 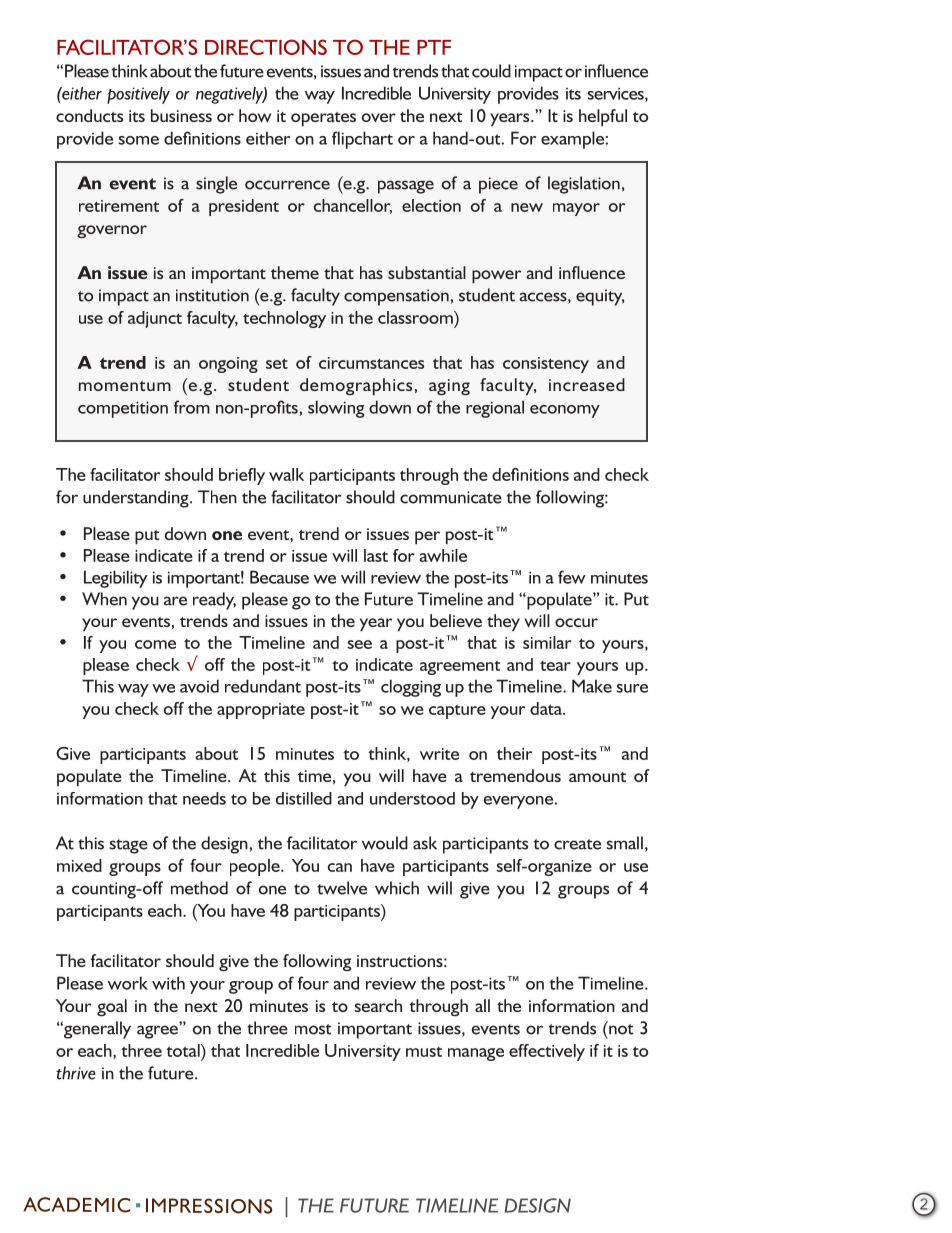 I want to click on tear, so click(x=555, y=666).
